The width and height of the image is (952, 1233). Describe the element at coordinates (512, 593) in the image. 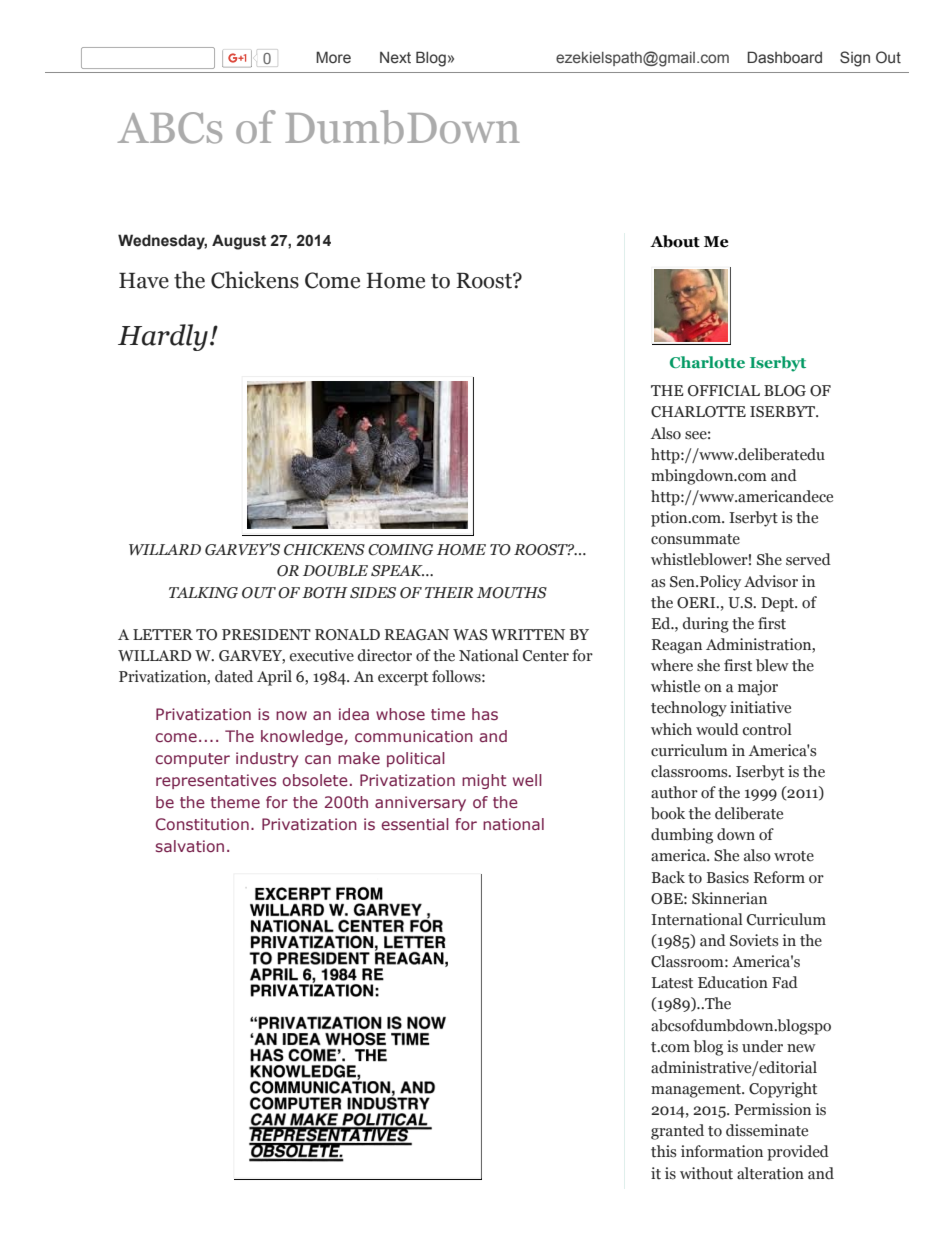

I see `MOUTHS` at that location.
